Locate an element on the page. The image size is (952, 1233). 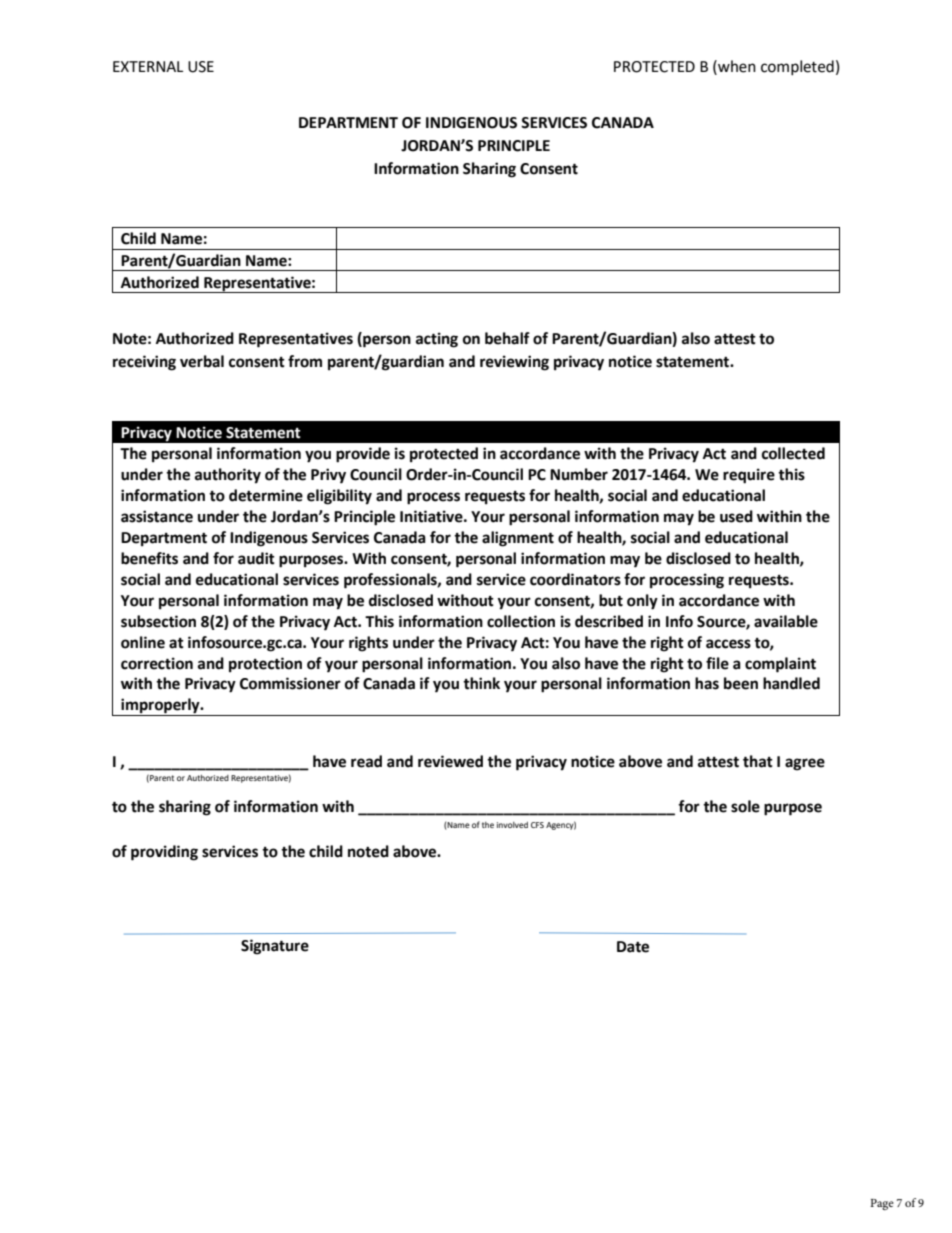
verbal is located at coordinates (202, 361).
